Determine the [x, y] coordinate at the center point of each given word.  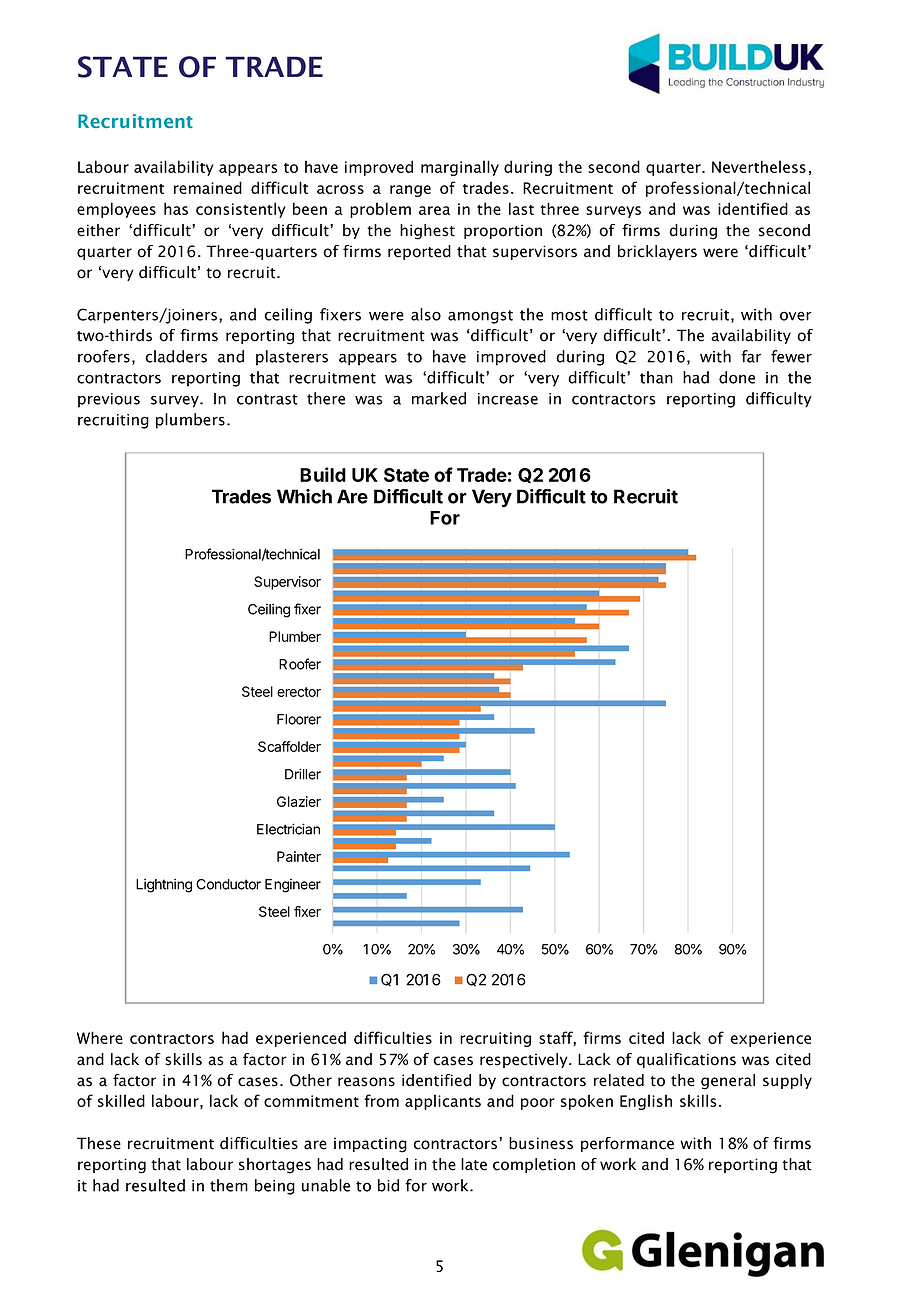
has [176, 208]
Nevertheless [759, 166]
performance [627, 1144]
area [434, 210]
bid [388, 1185]
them [229, 1185]
